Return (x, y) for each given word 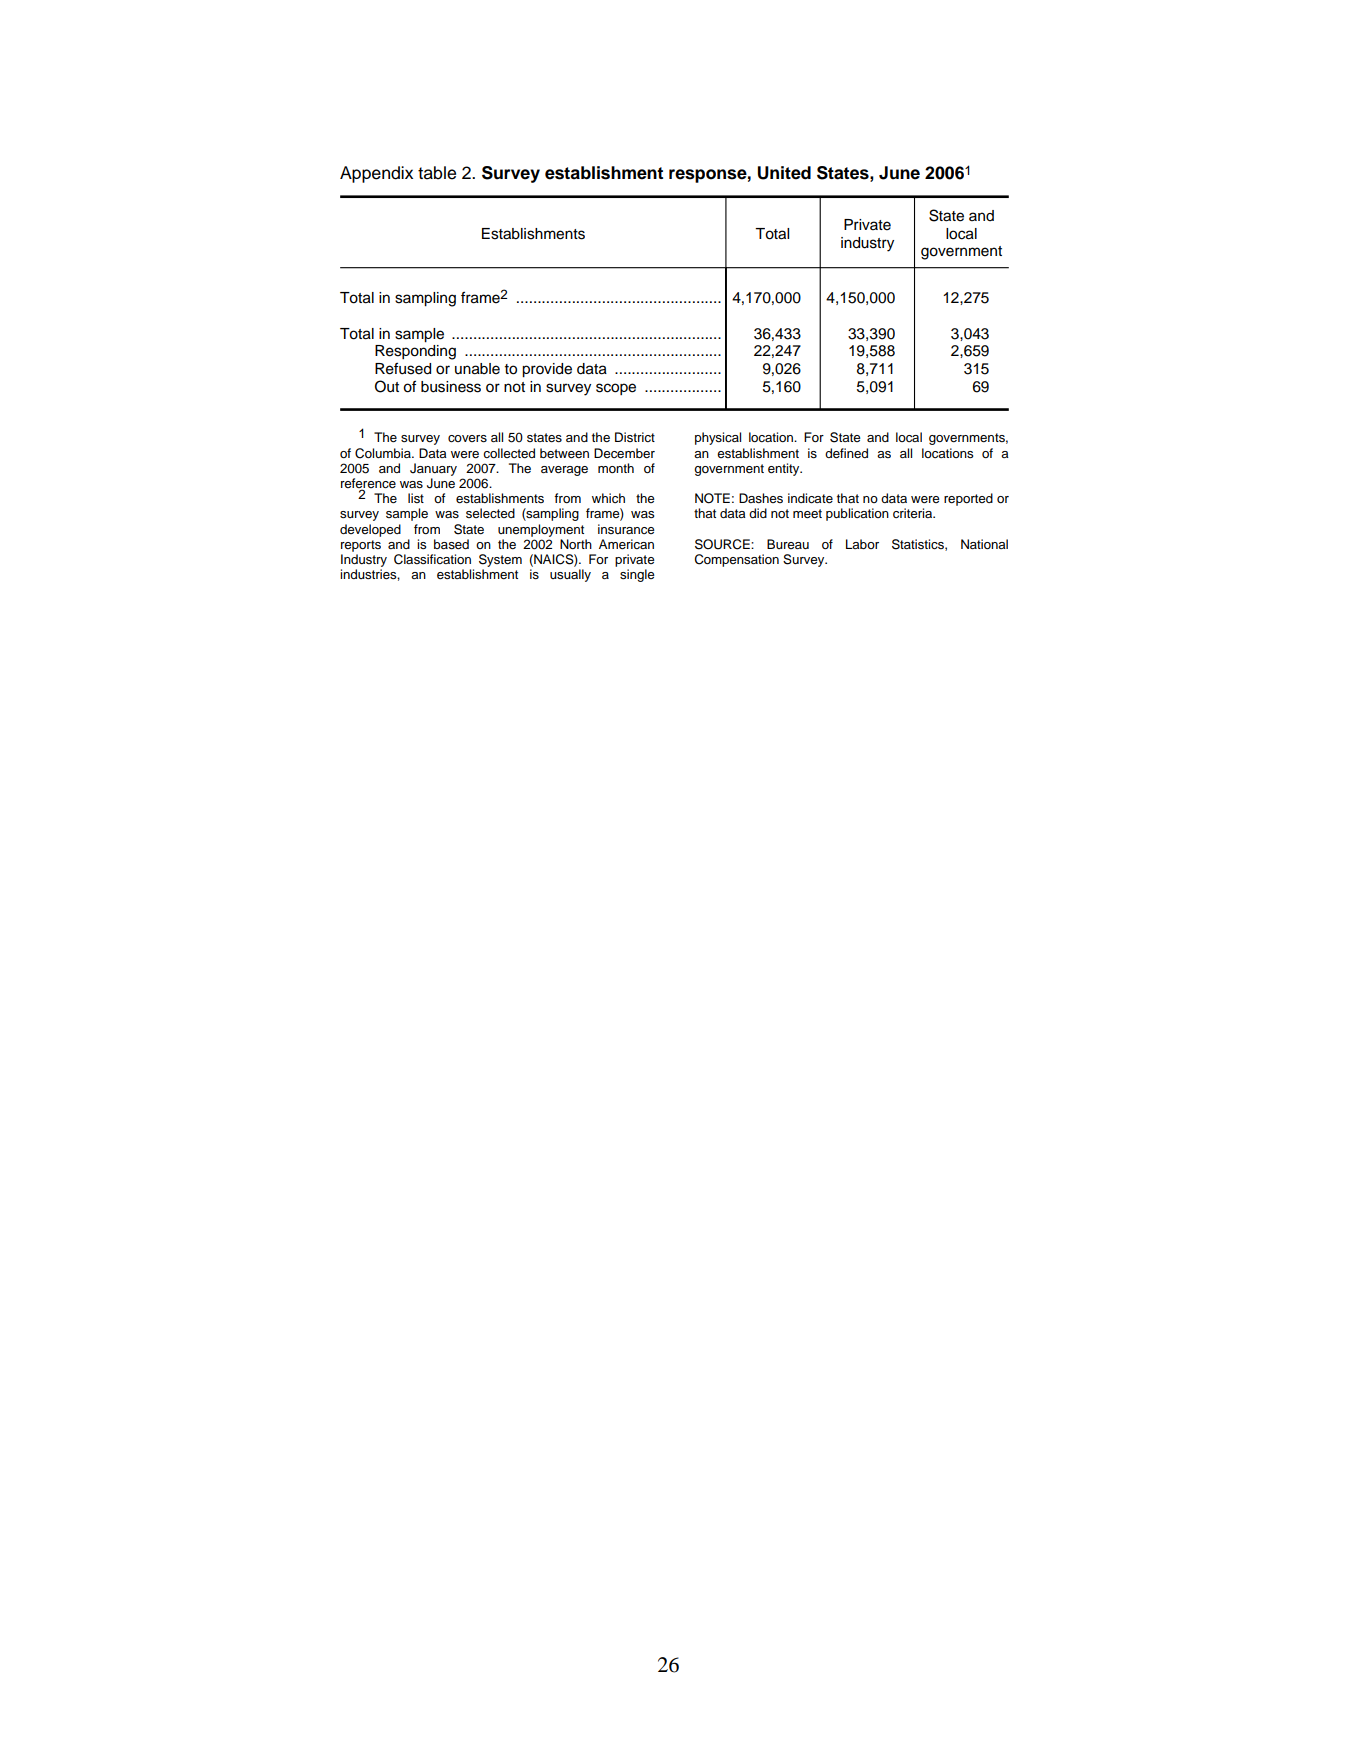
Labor (862, 544)
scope (616, 389)
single (637, 575)
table (437, 173)
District (635, 437)
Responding (415, 352)
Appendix (376, 174)
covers (467, 439)
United (784, 173)
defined (846, 453)
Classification (432, 559)
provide (547, 370)
